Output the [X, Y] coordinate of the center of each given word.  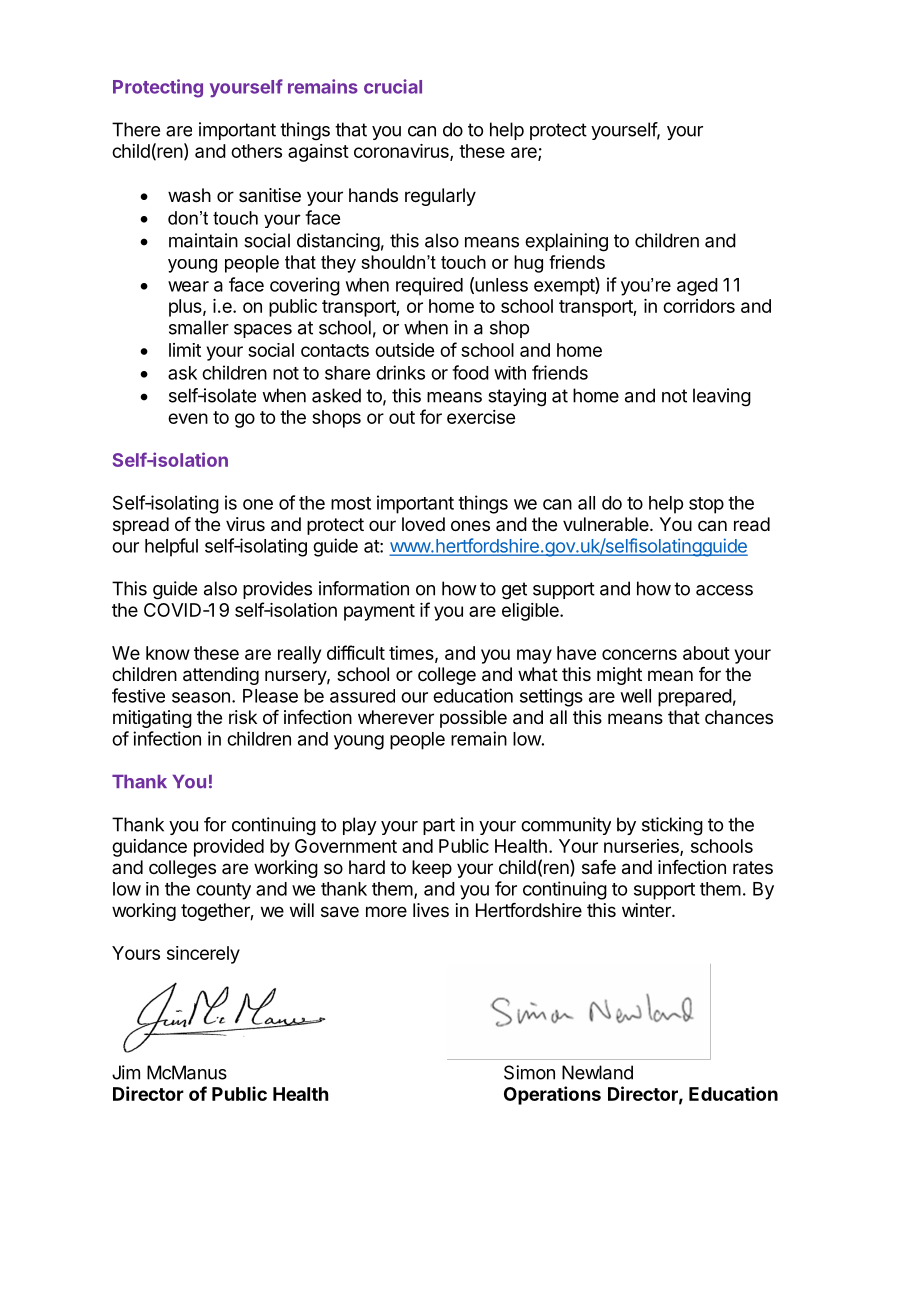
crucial [393, 86]
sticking [672, 826]
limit [185, 350]
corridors [699, 306]
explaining [566, 242]
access [724, 590]
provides [277, 590]
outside [404, 350]
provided [229, 848]
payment [379, 612]
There [136, 129]
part [439, 826]
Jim [126, 1072]
